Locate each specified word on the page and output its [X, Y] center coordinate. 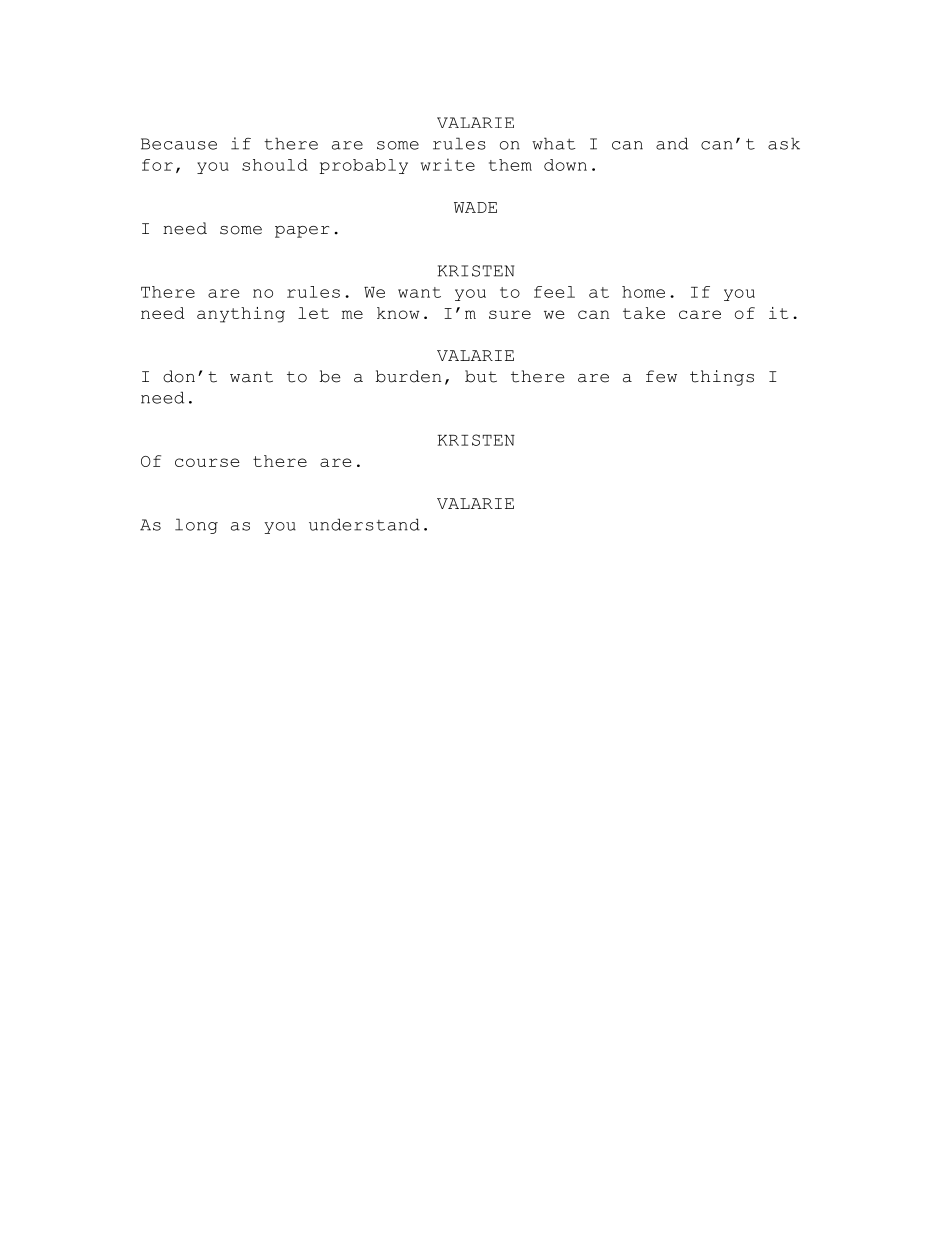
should [275, 165]
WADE [475, 207]
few [661, 376]
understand [364, 524]
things [722, 378]
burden [408, 376]
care [700, 314]
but [481, 376]
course [207, 462]
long [196, 526]
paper [302, 232]
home [643, 292]
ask [784, 143]
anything [241, 315]
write [448, 164]
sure [510, 314]
